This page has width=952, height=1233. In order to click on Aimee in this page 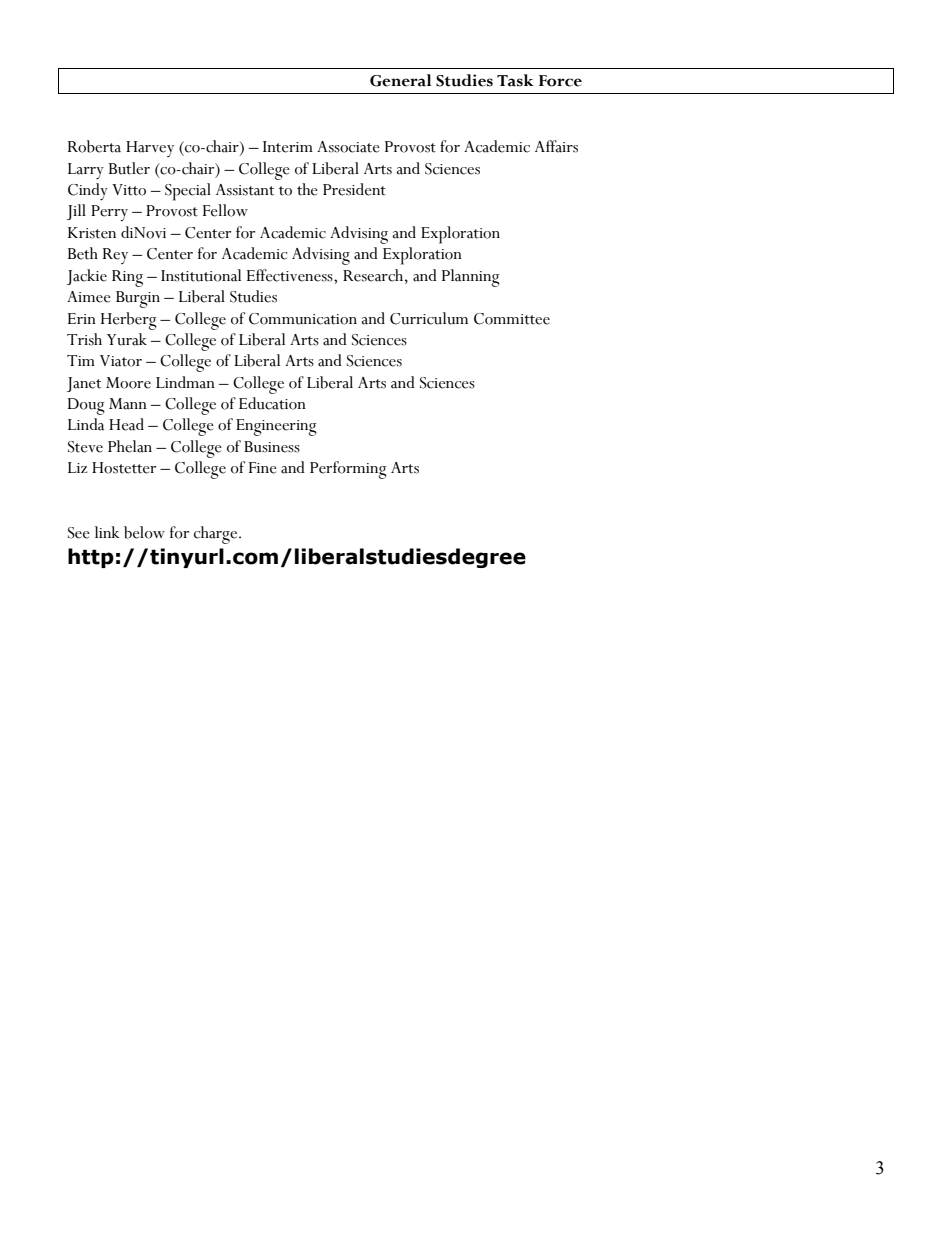, I will do `click(89, 297)`.
